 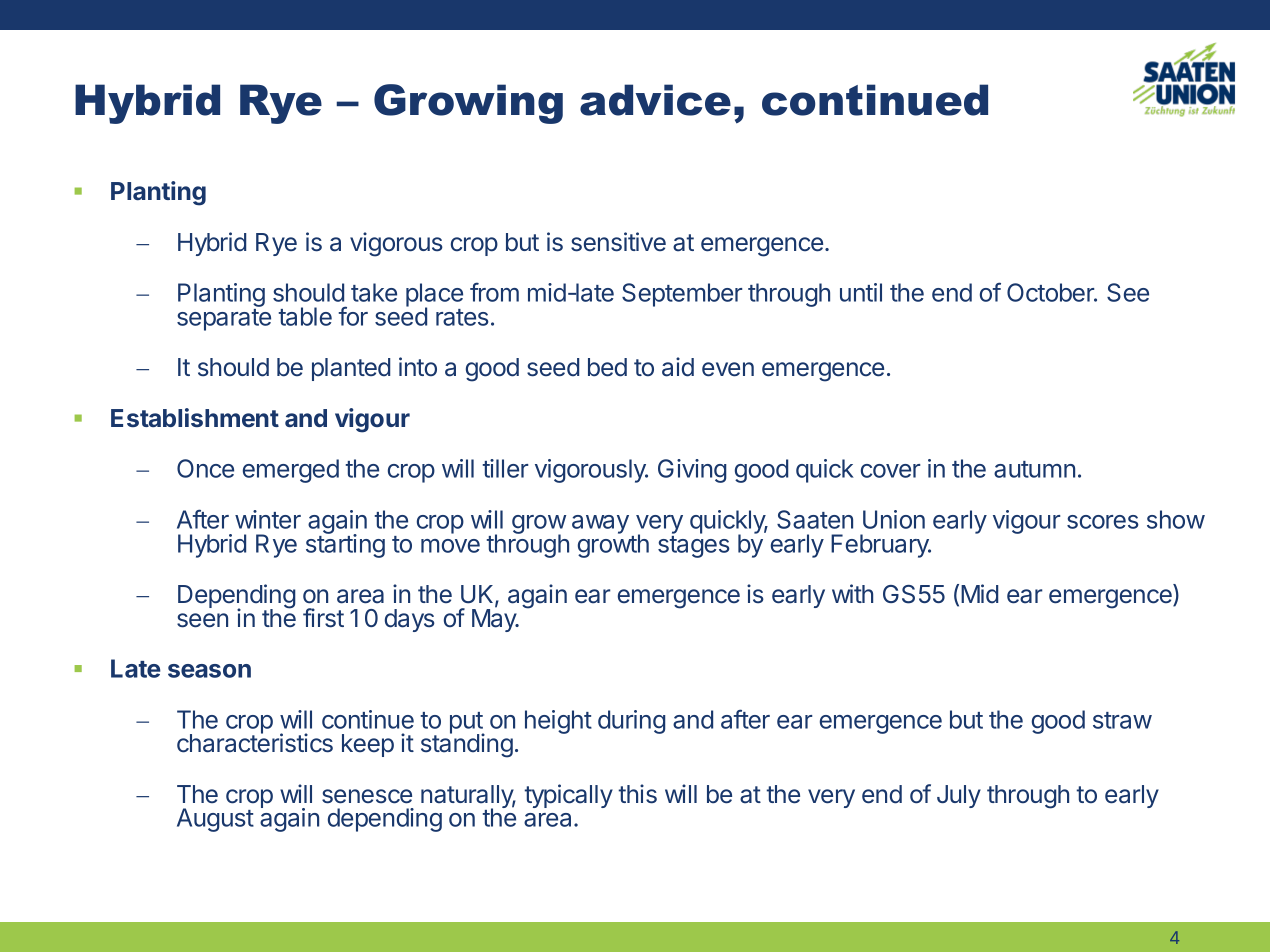 What do you see at coordinates (861, 292) in the image?
I see `until` at bounding box center [861, 292].
